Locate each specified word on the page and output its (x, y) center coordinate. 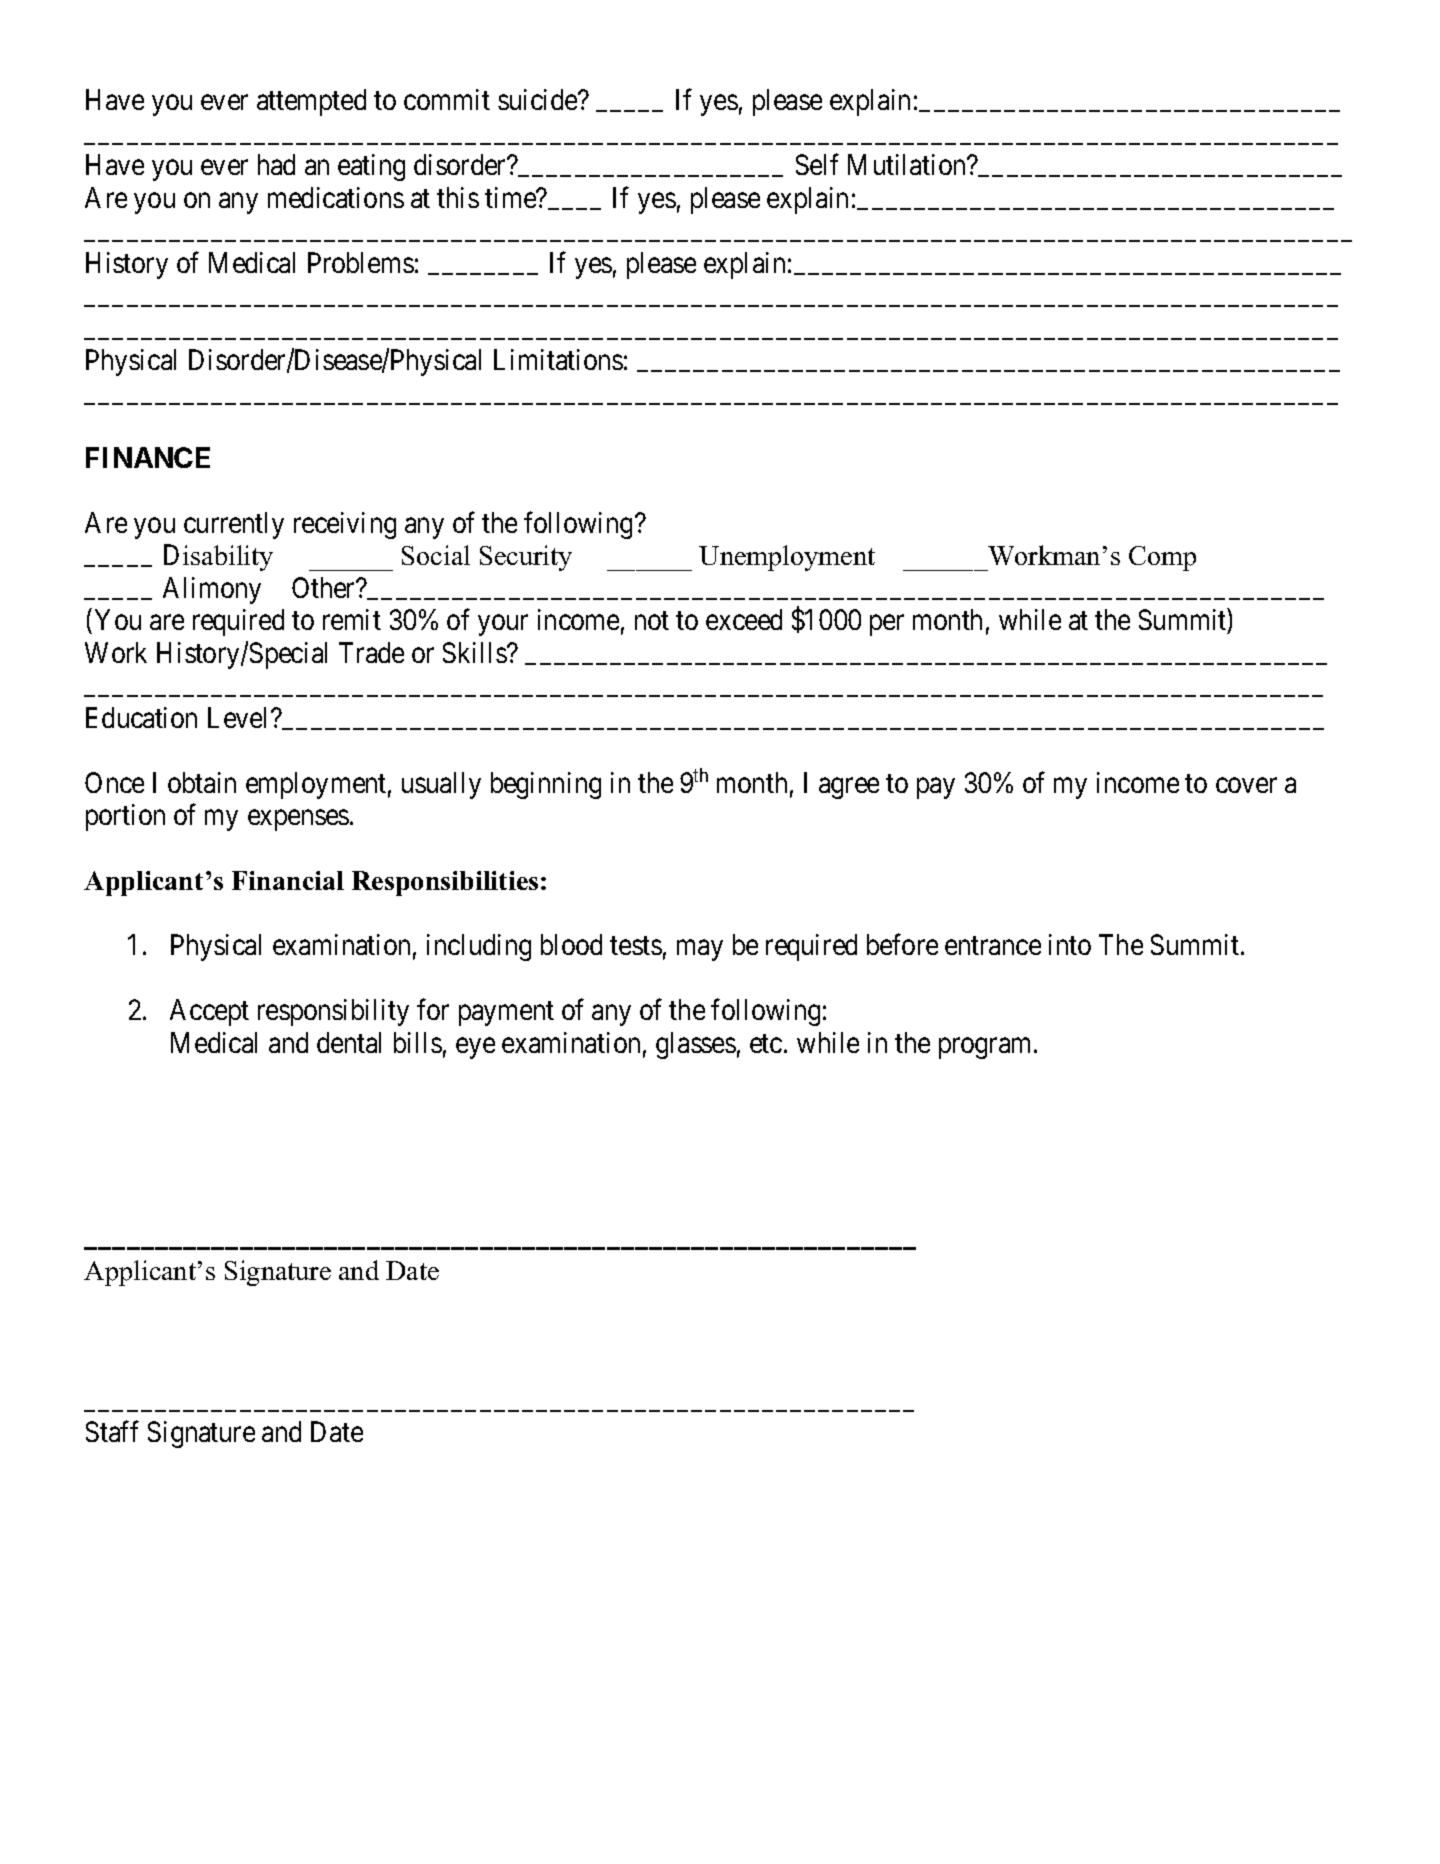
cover (1246, 785)
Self (817, 164)
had (276, 164)
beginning (546, 785)
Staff (112, 1431)
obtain (202, 782)
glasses (696, 1045)
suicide (538, 99)
